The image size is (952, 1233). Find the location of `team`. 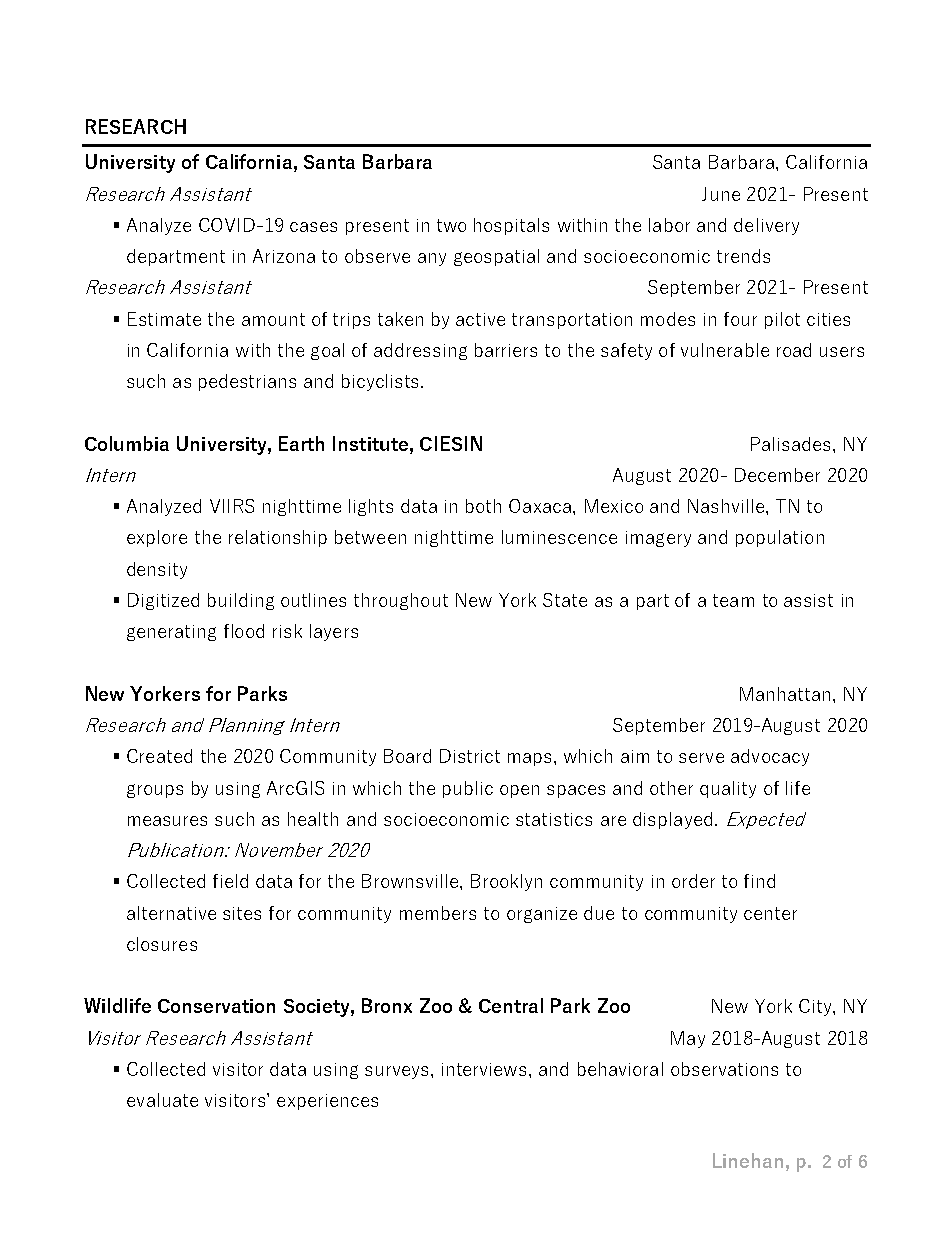

team is located at coordinates (733, 600).
